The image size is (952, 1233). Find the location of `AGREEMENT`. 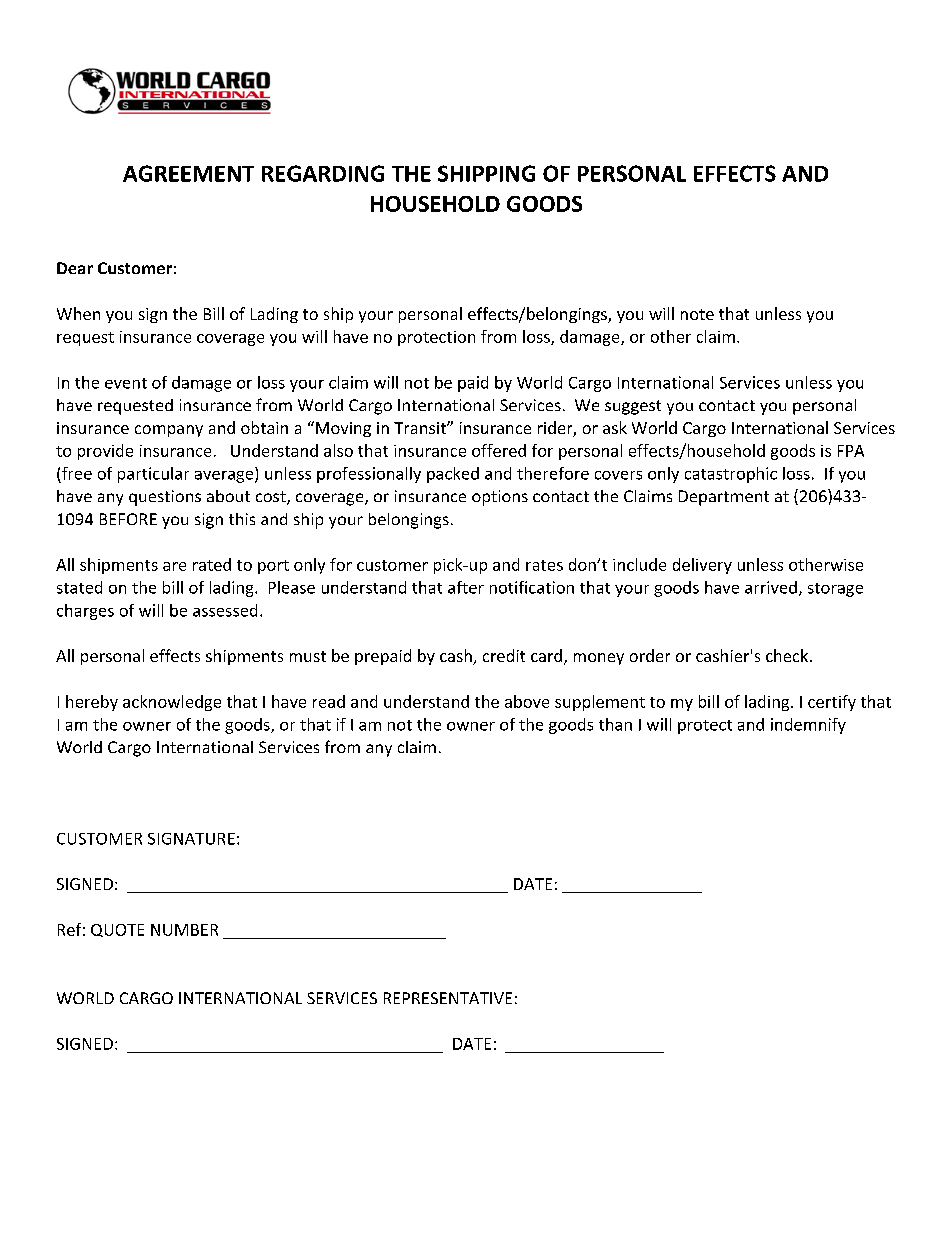

AGREEMENT is located at coordinates (188, 173).
